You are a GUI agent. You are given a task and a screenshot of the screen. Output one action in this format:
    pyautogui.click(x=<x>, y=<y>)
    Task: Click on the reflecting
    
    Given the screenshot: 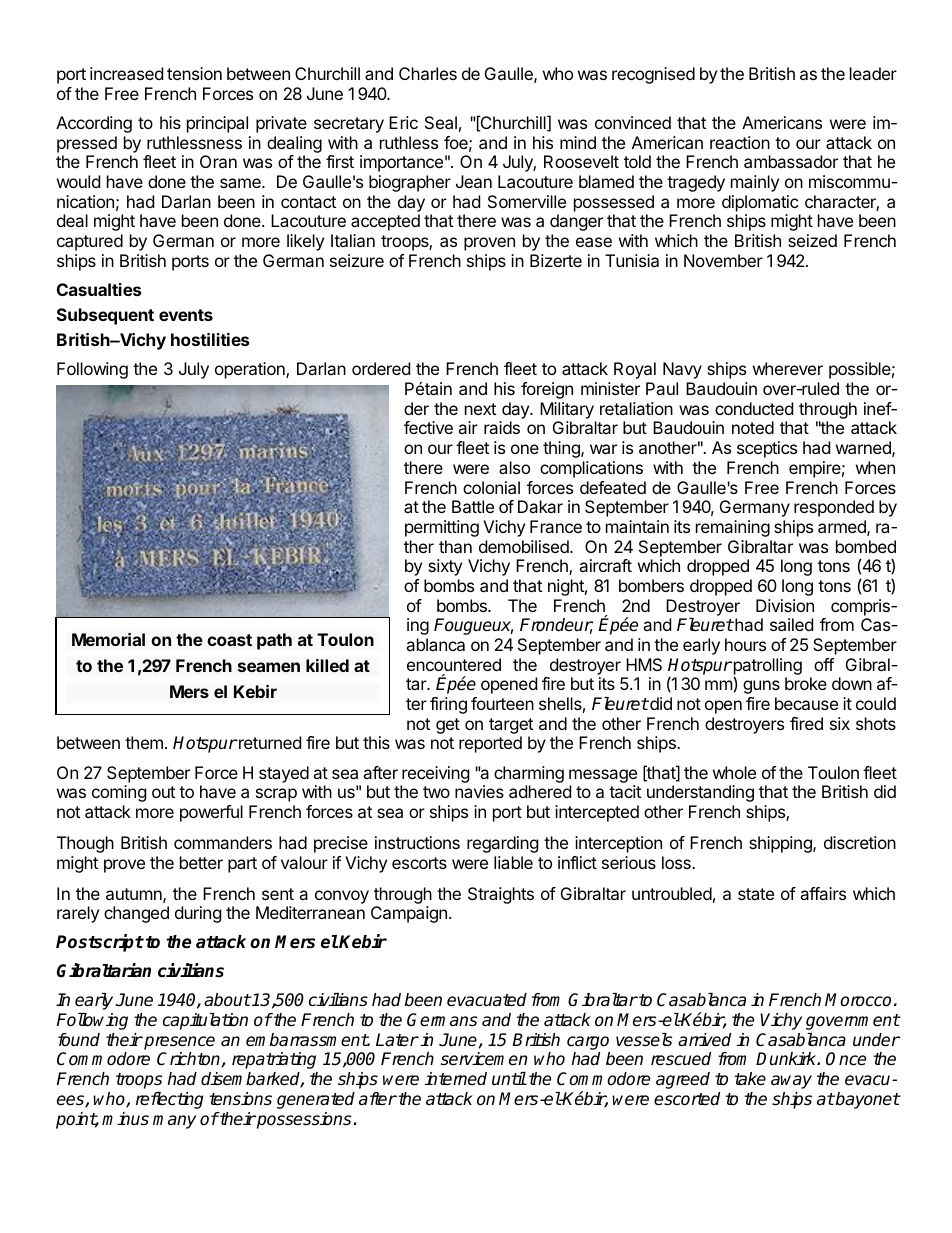 What is the action you would take?
    pyautogui.click(x=169, y=1100)
